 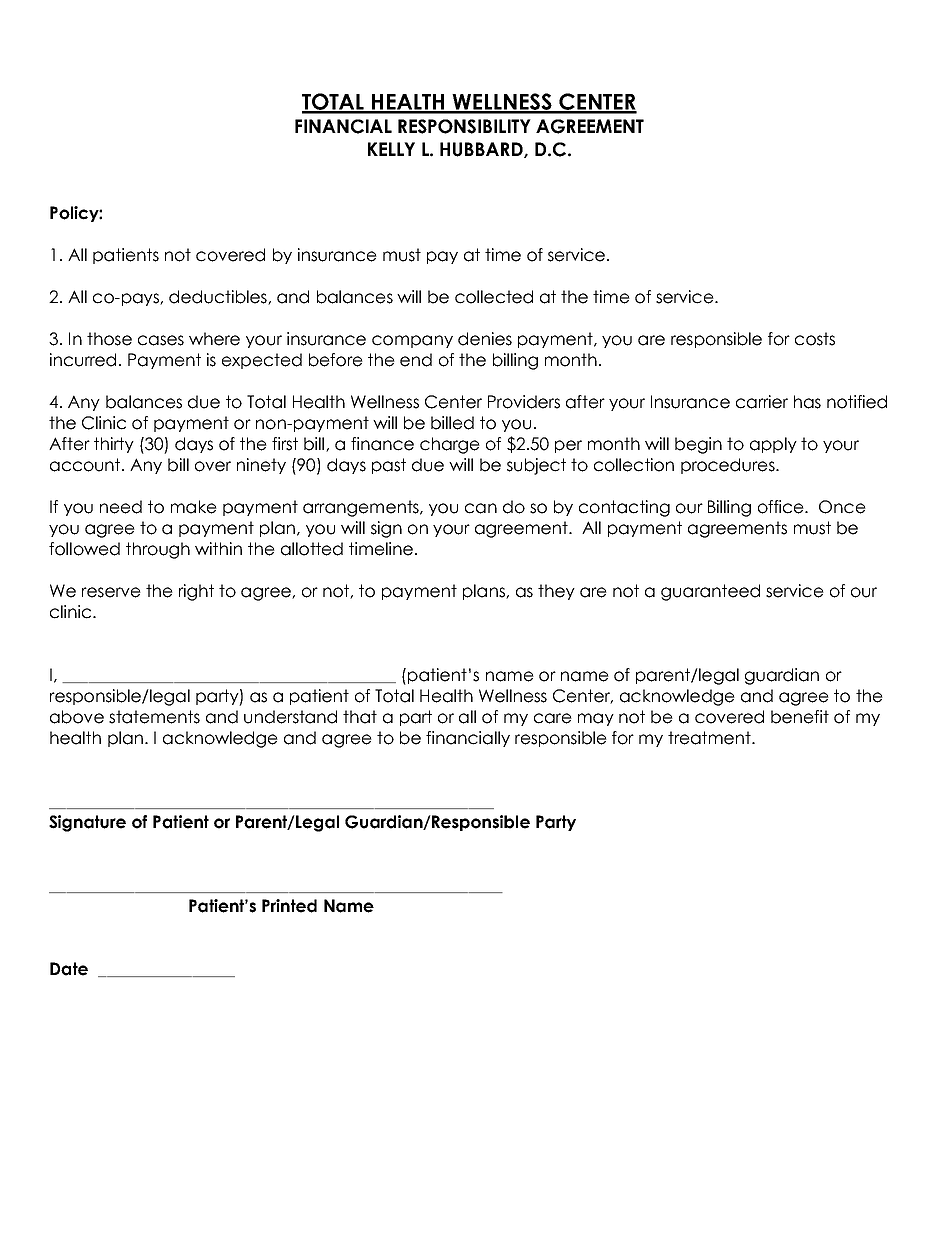 I want to click on HUBBARD, so click(x=482, y=150).
